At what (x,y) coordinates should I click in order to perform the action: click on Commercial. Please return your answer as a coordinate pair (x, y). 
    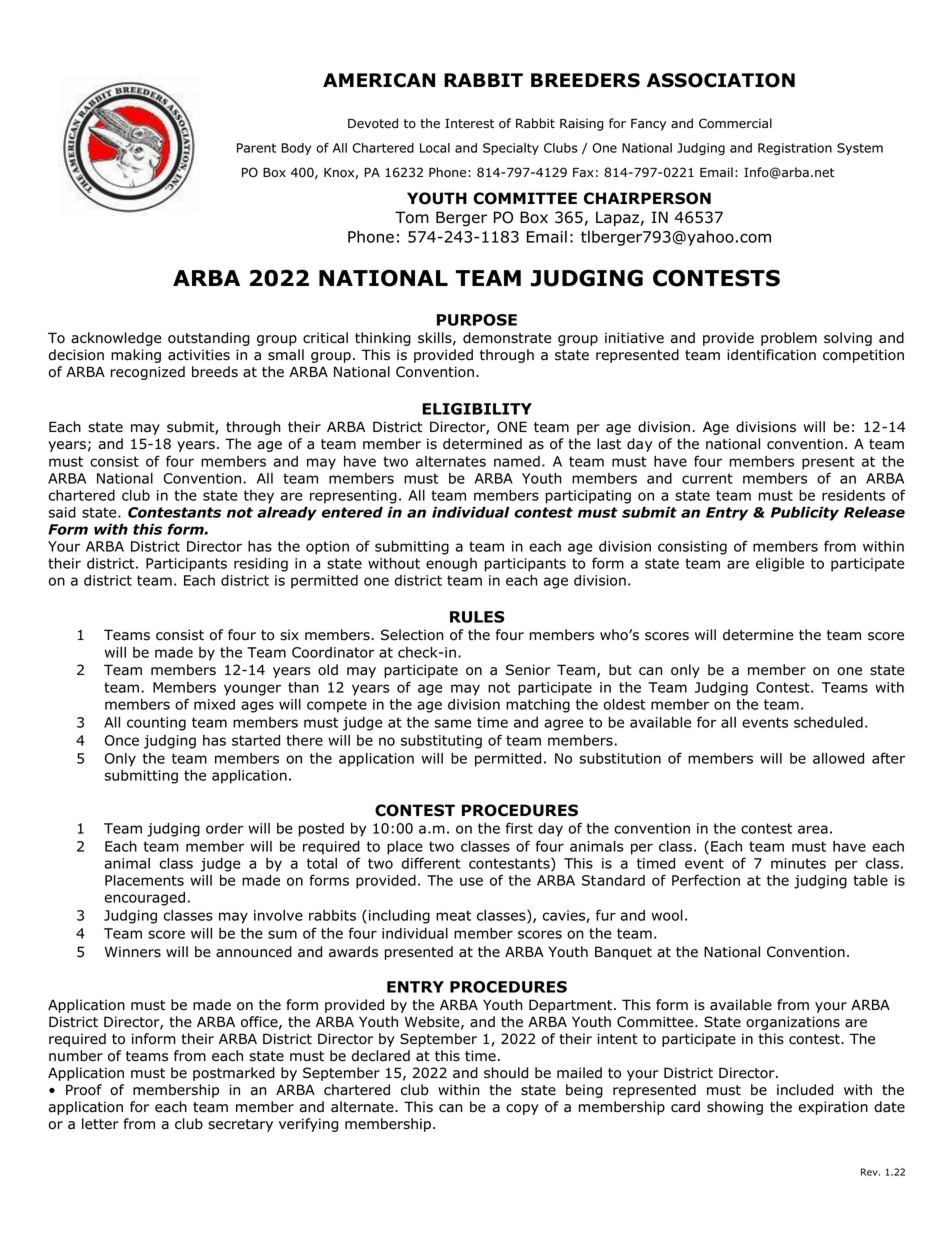
    Looking at the image, I should click on (735, 123).
